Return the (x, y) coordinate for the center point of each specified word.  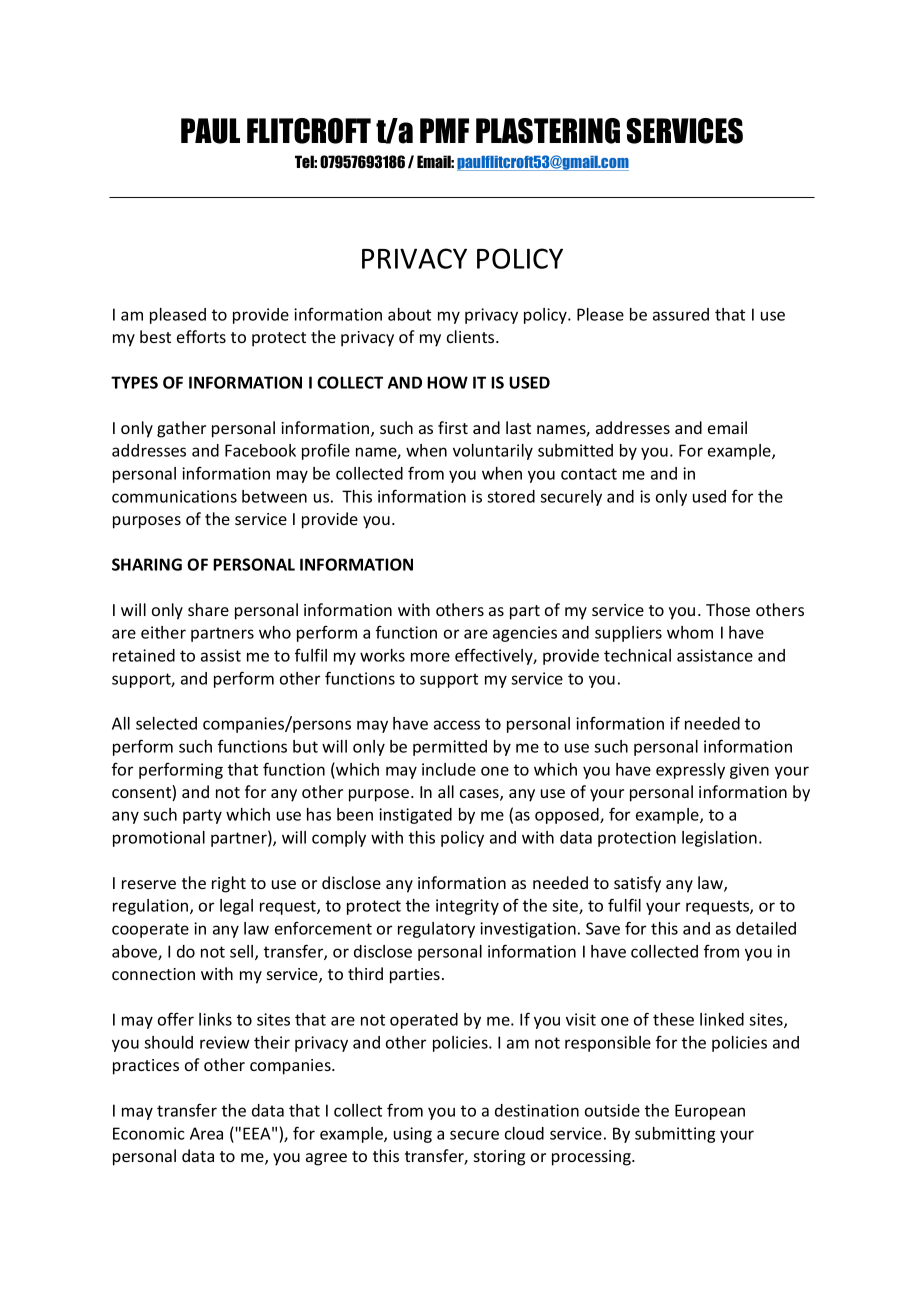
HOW (447, 382)
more (430, 657)
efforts (201, 336)
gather (181, 429)
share (208, 609)
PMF (444, 130)
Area (206, 1133)
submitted (575, 450)
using (413, 1135)
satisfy (637, 884)
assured (681, 314)
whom (690, 632)
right (229, 884)
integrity (467, 907)
